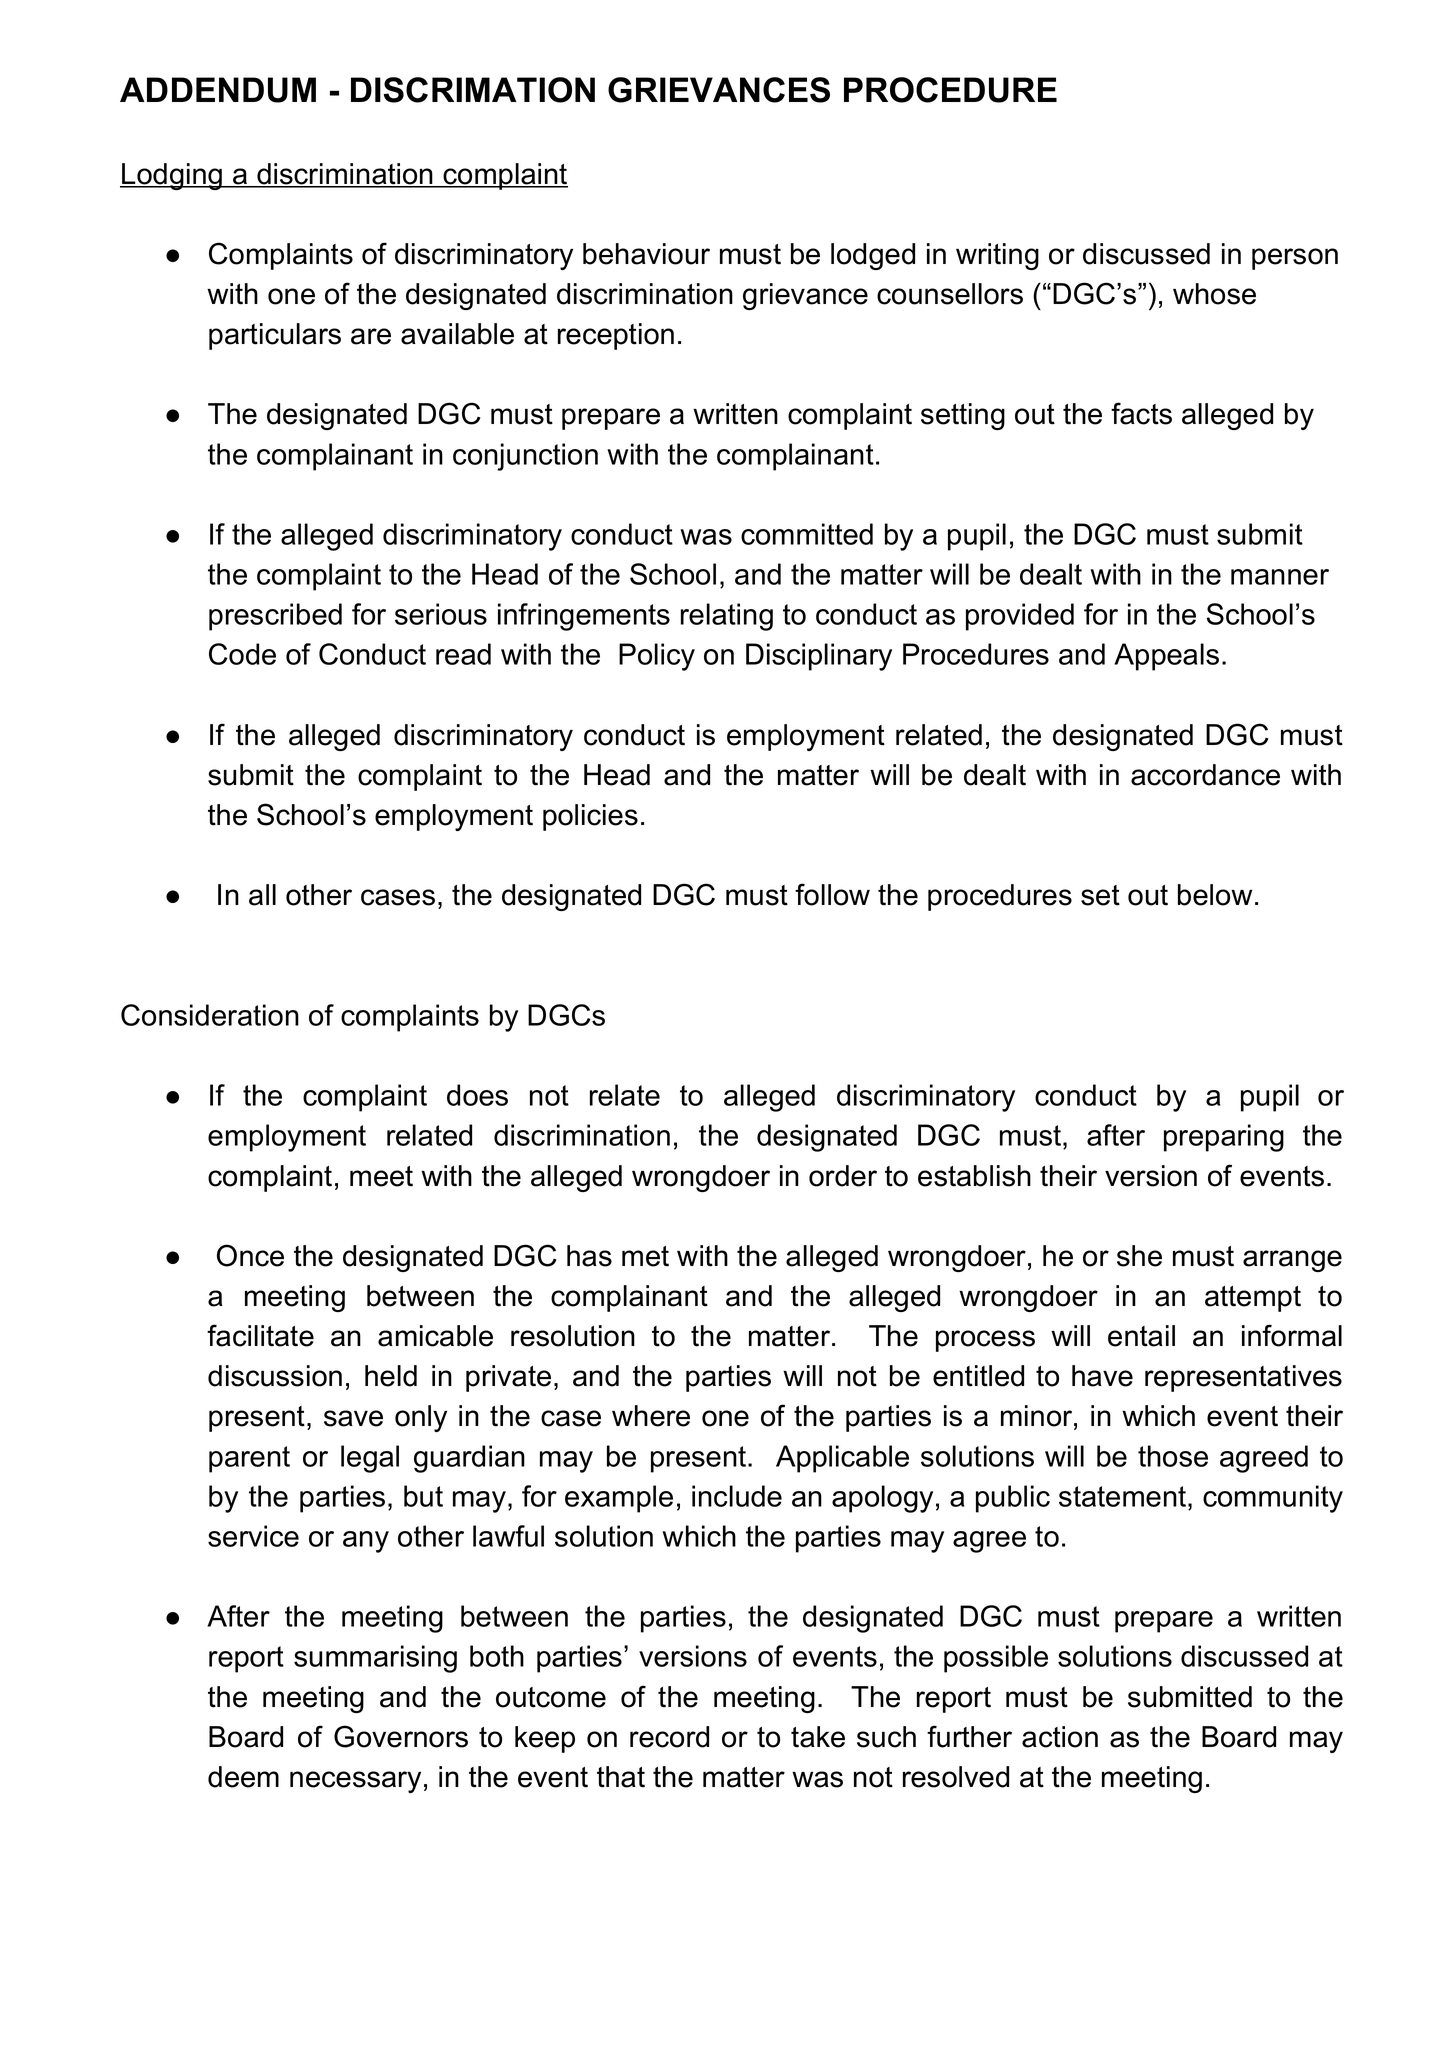 This screenshot has width=1446, height=2046. What do you see at coordinates (727, 617) in the screenshot?
I see `relating` at bounding box center [727, 617].
